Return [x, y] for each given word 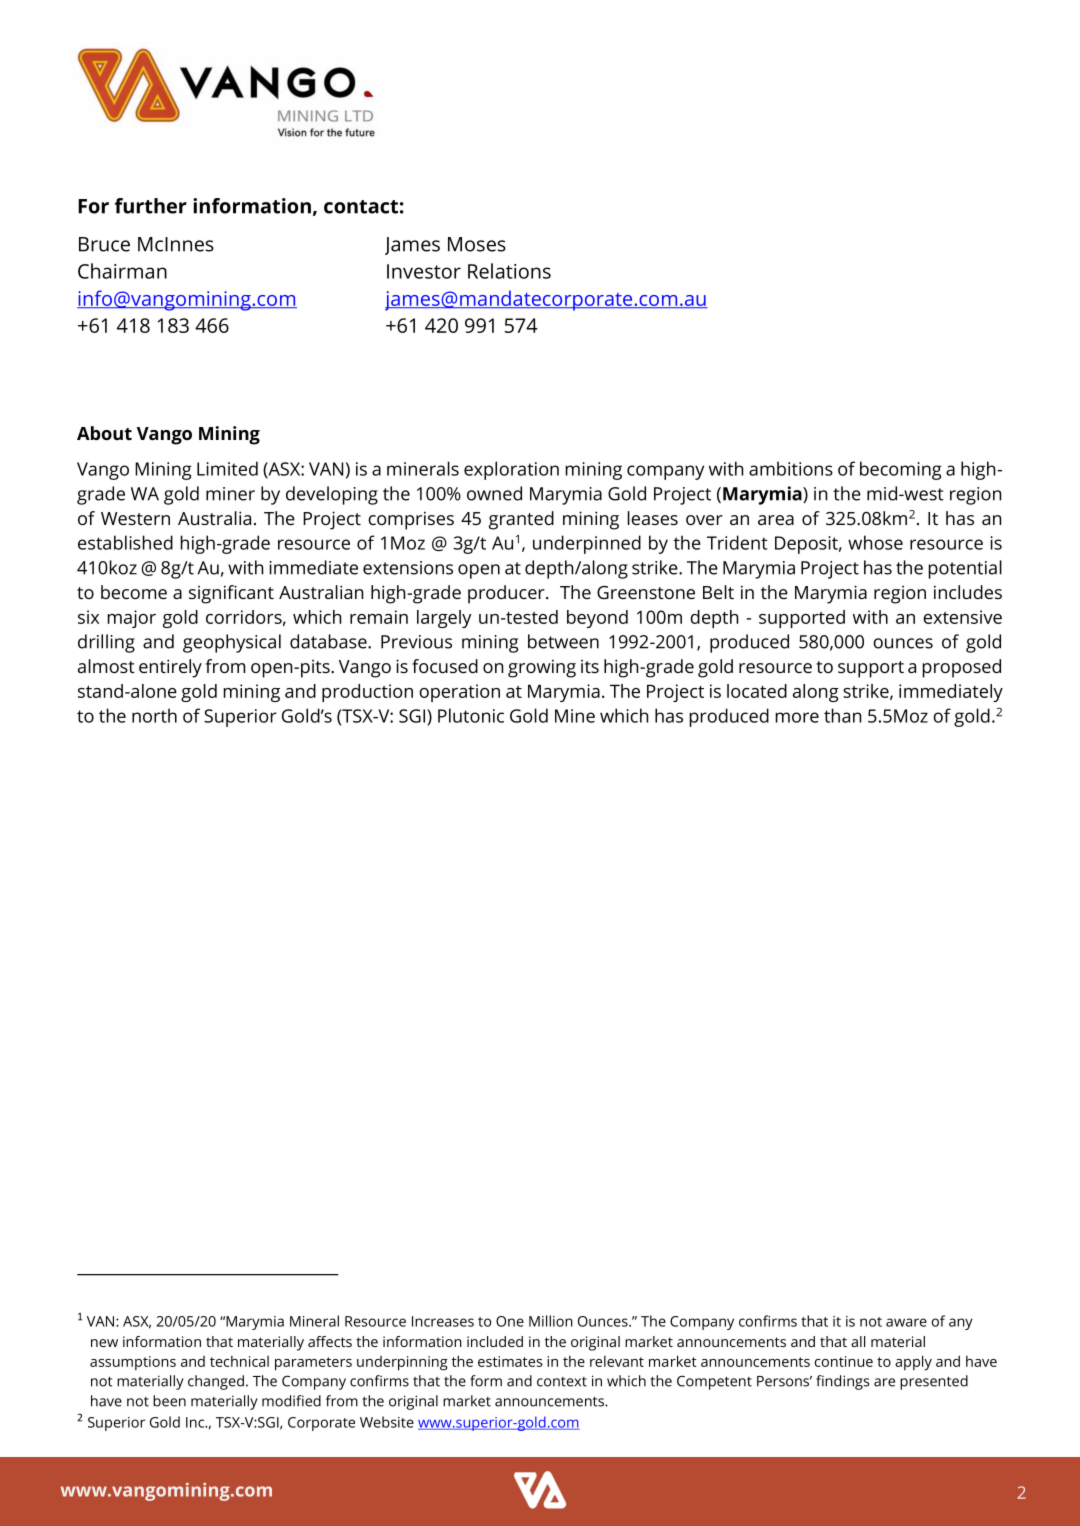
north [154, 715]
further [151, 206]
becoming [901, 470]
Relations [509, 271]
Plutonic [471, 715]
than [842, 715]
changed [216, 1382]
